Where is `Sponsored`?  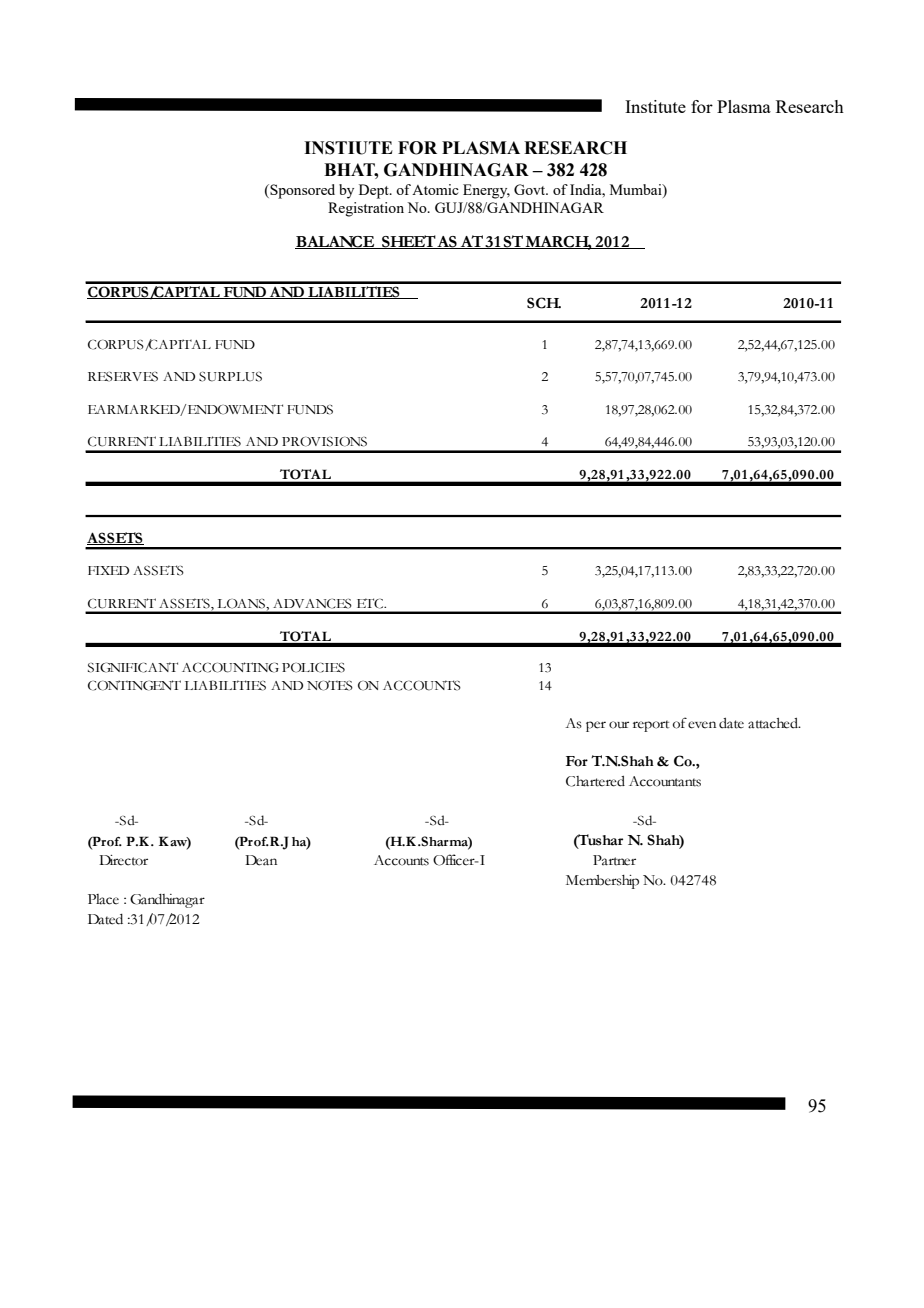 Sponsored is located at coordinates (301, 191).
